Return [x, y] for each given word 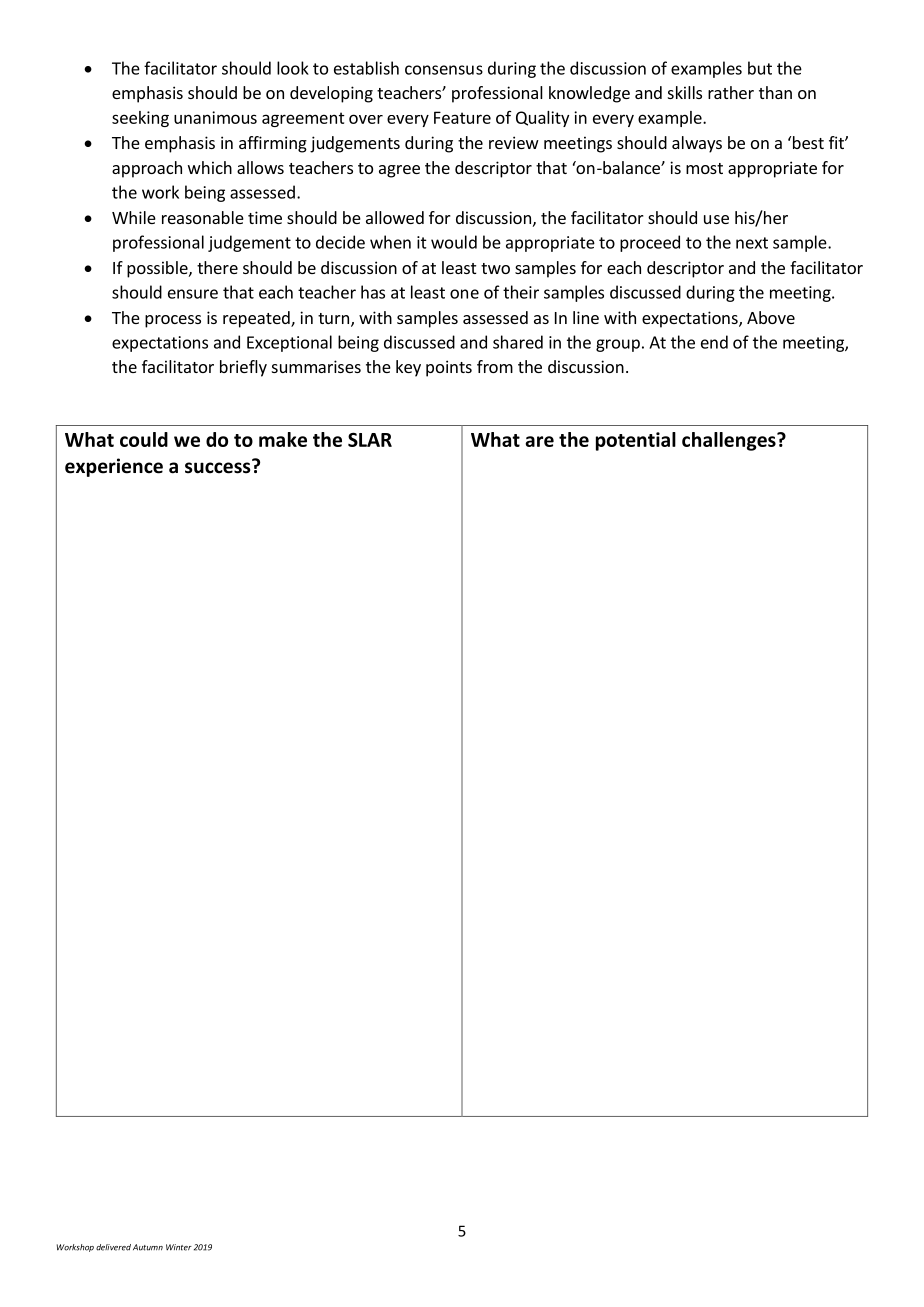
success [219, 467]
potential [636, 441]
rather [731, 92]
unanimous [215, 117]
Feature [462, 117]
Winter [179, 1247]
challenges [730, 441]
